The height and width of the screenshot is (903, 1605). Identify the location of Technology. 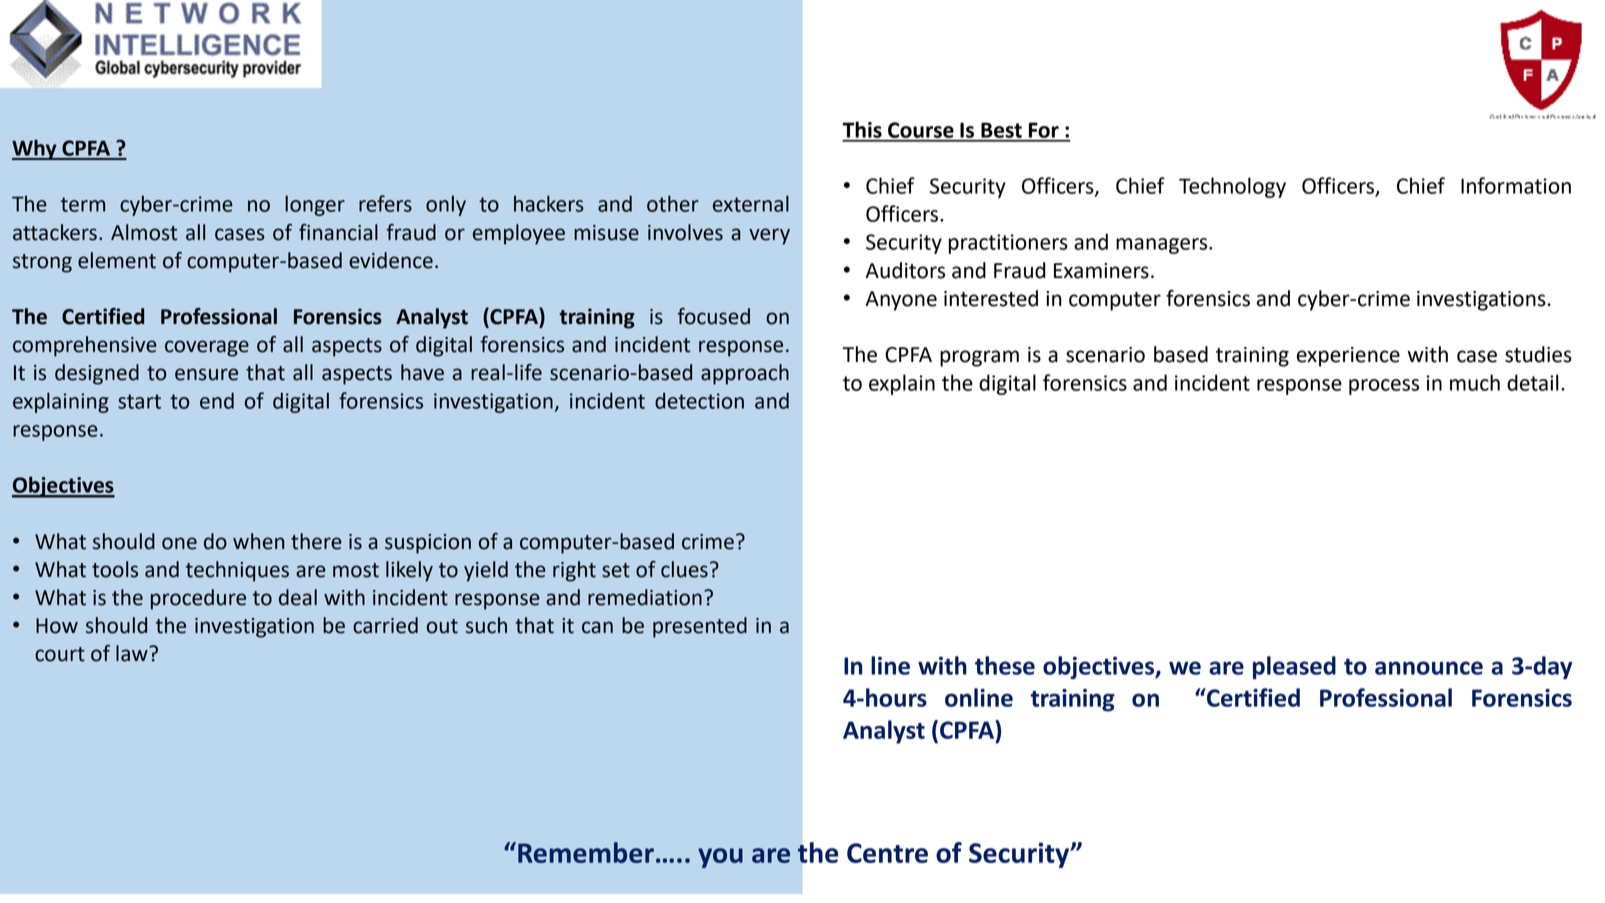
(1232, 187).
